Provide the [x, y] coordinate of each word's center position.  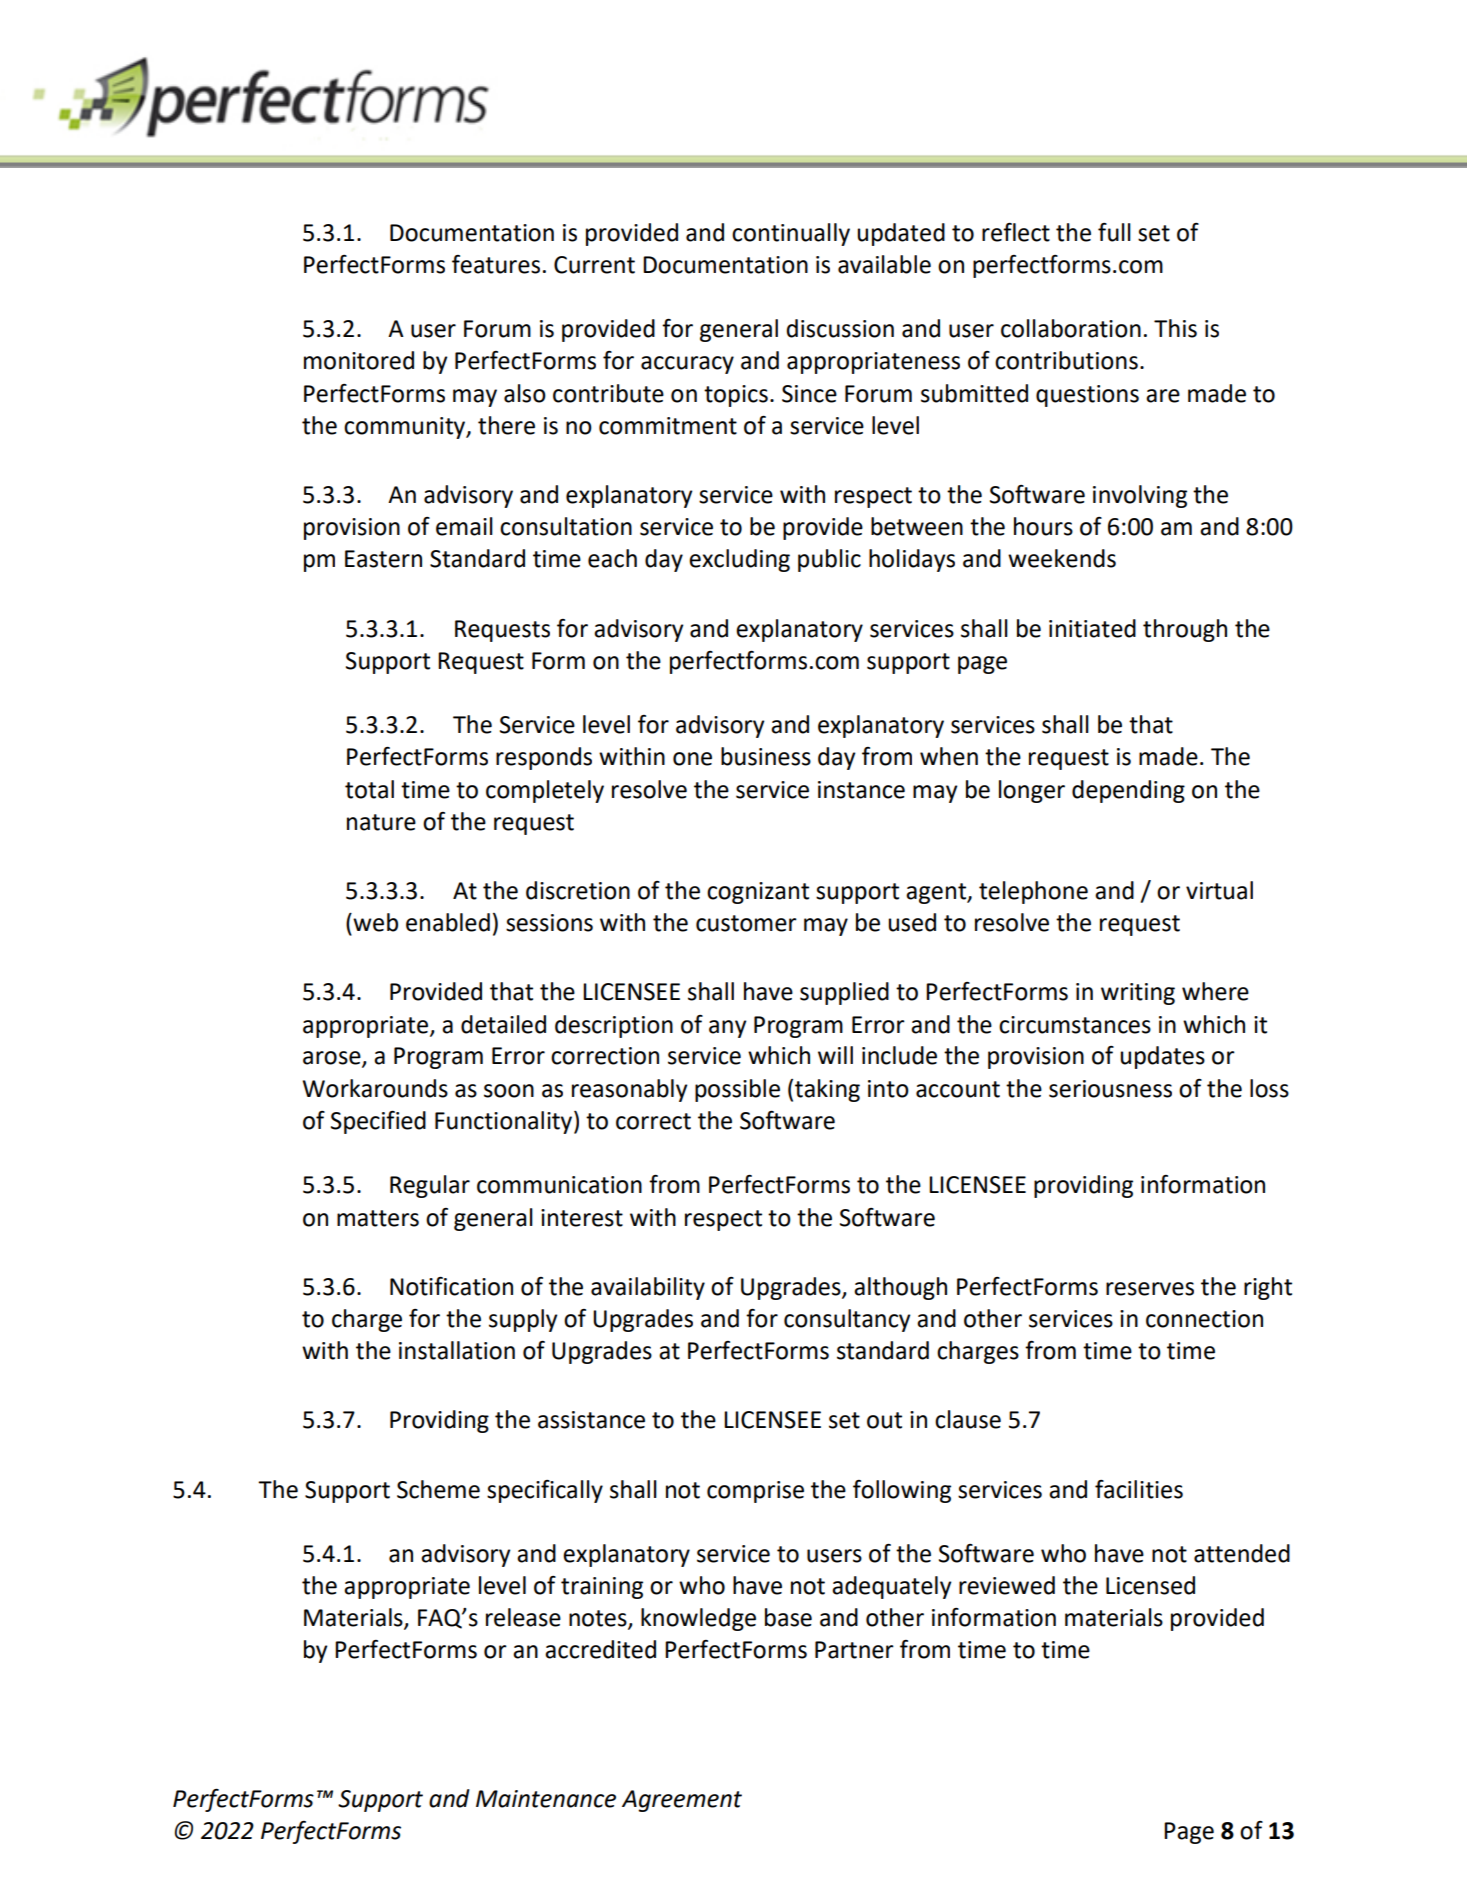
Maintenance [546, 1799]
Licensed [1150, 1585]
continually [791, 234]
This [1175, 328]
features [496, 264]
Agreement [682, 1801]
